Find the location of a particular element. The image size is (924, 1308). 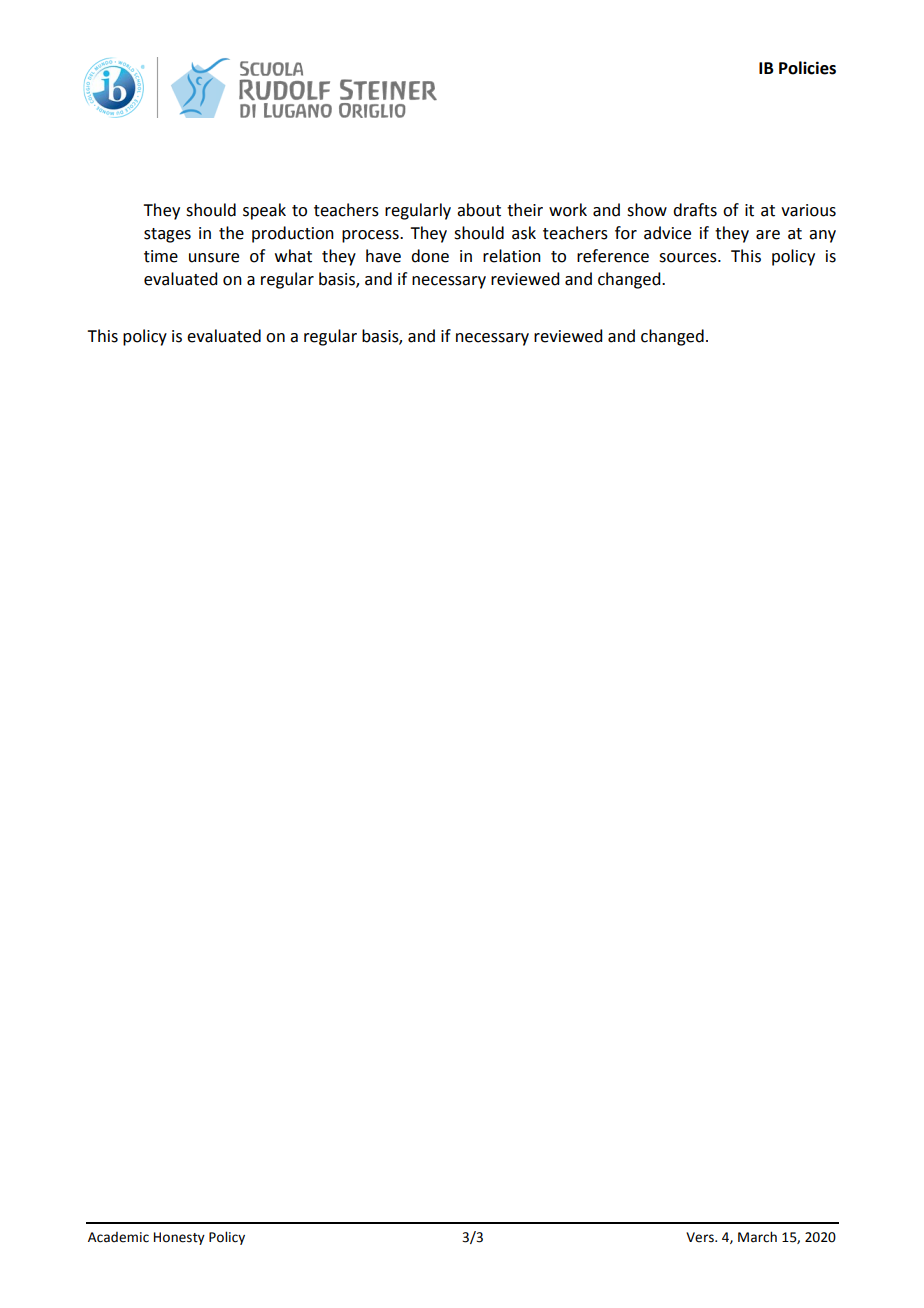

unsure is located at coordinates (214, 258).
